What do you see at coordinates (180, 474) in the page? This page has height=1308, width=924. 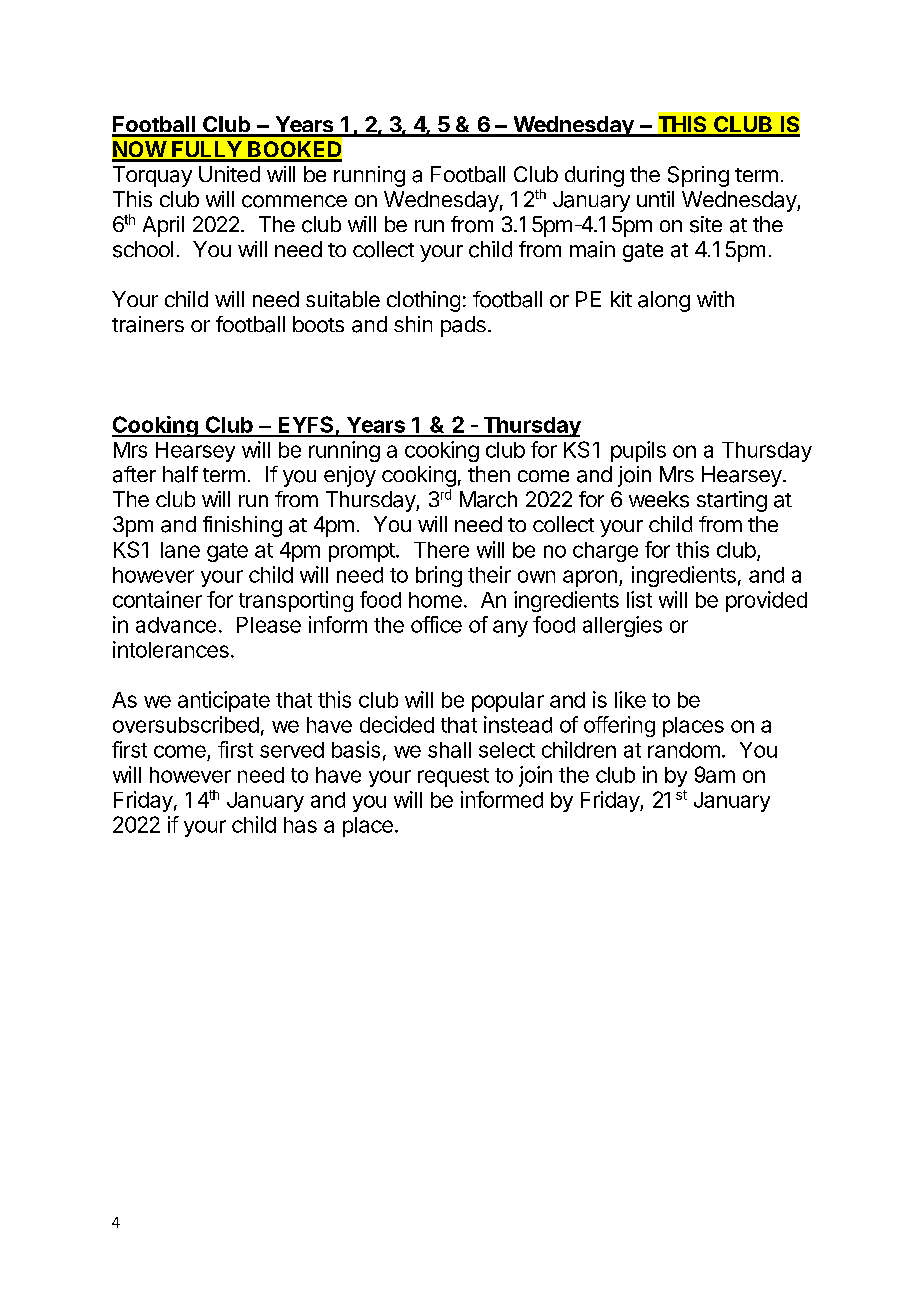 I see `half` at bounding box center [180, 474].
